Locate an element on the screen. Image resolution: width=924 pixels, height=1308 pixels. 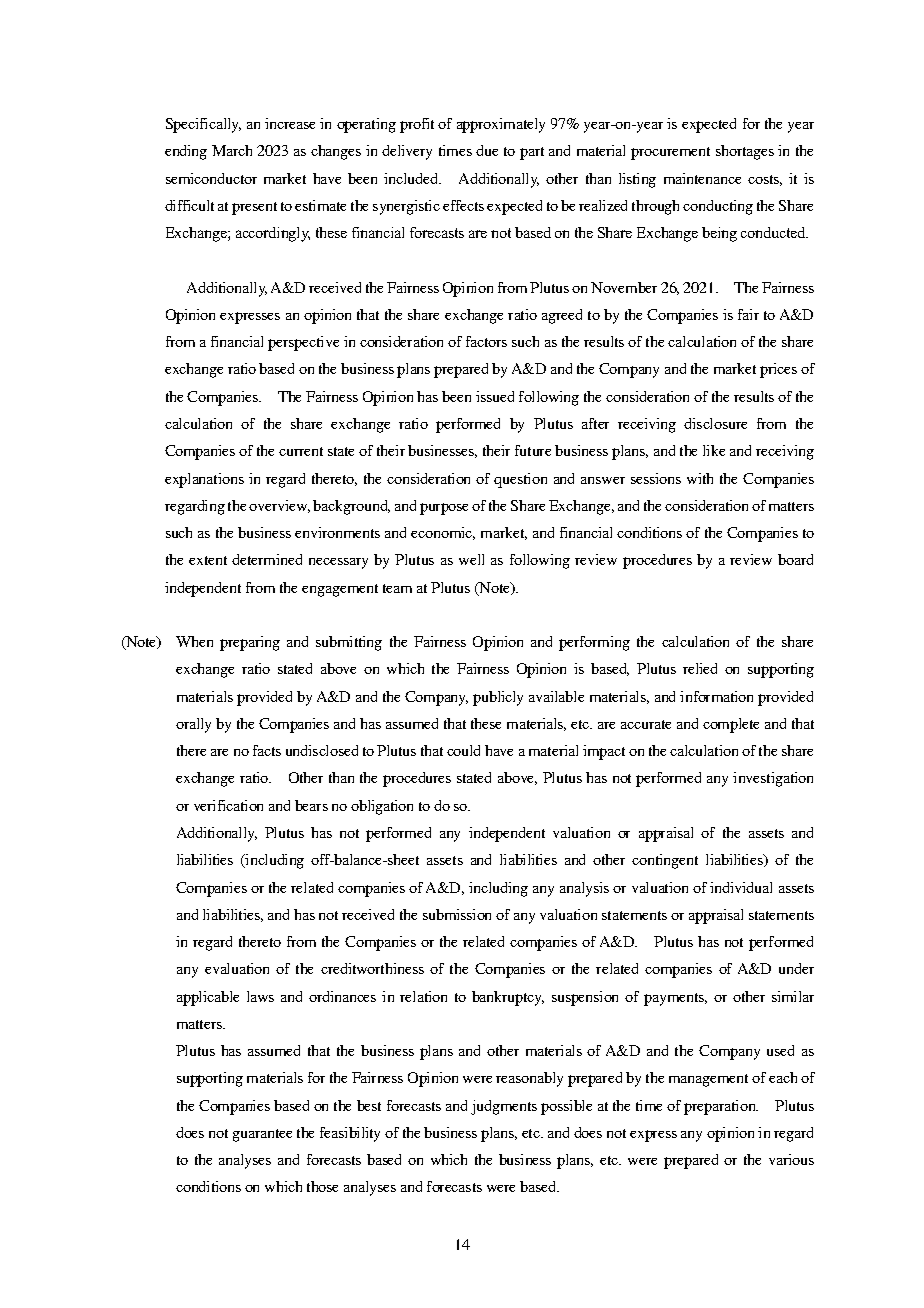
publicly is located at coordinates (498, 698).
